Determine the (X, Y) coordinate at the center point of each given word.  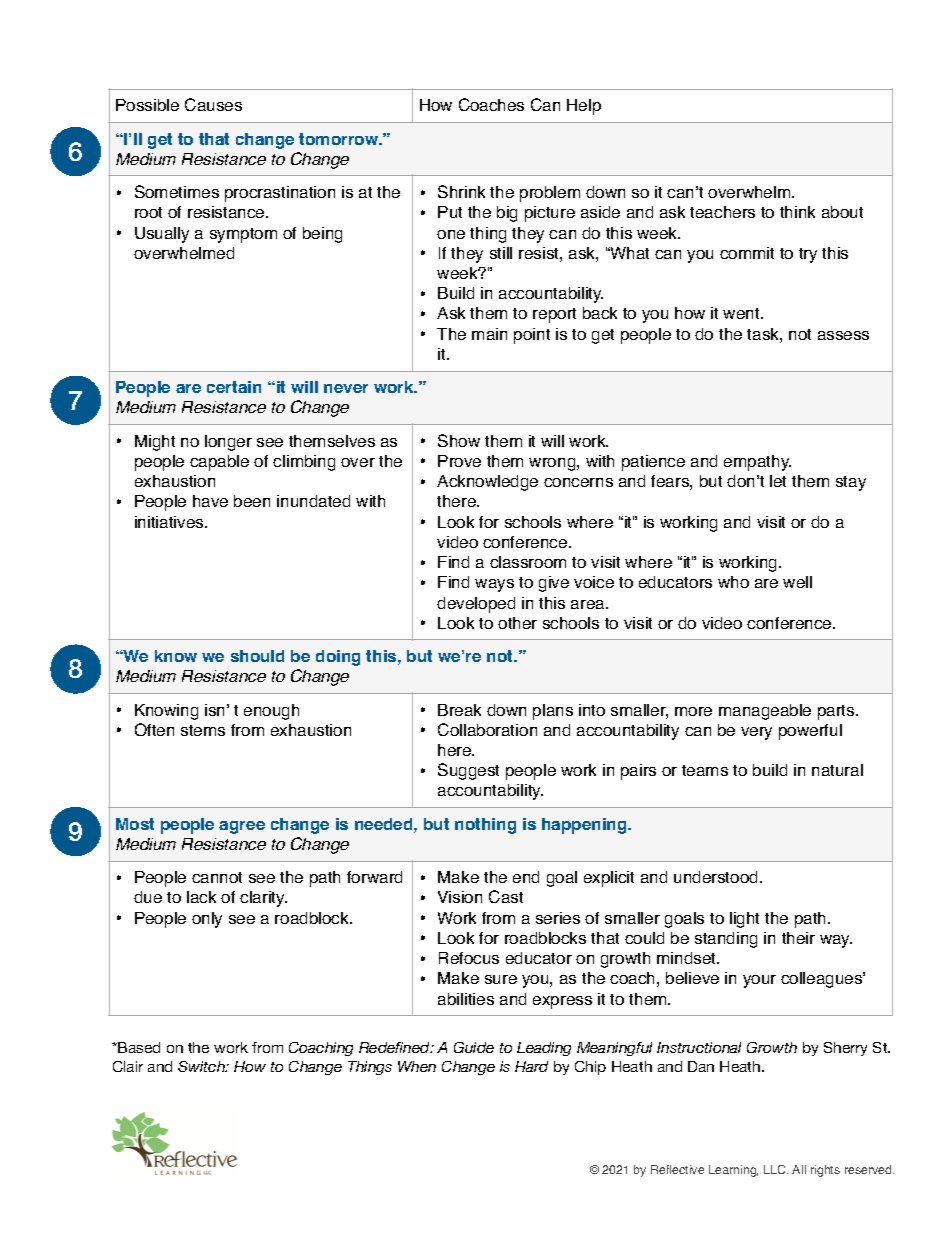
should (257, 656)
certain (234, 387)
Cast (506, 896)
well (797, 582)
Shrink (461, 191)
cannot (217, 877)
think (797, 212)
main (489, 334)
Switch (202, 1066)
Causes (213, 104)
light (744, 920)
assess (843, 335)
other (517, 623)
